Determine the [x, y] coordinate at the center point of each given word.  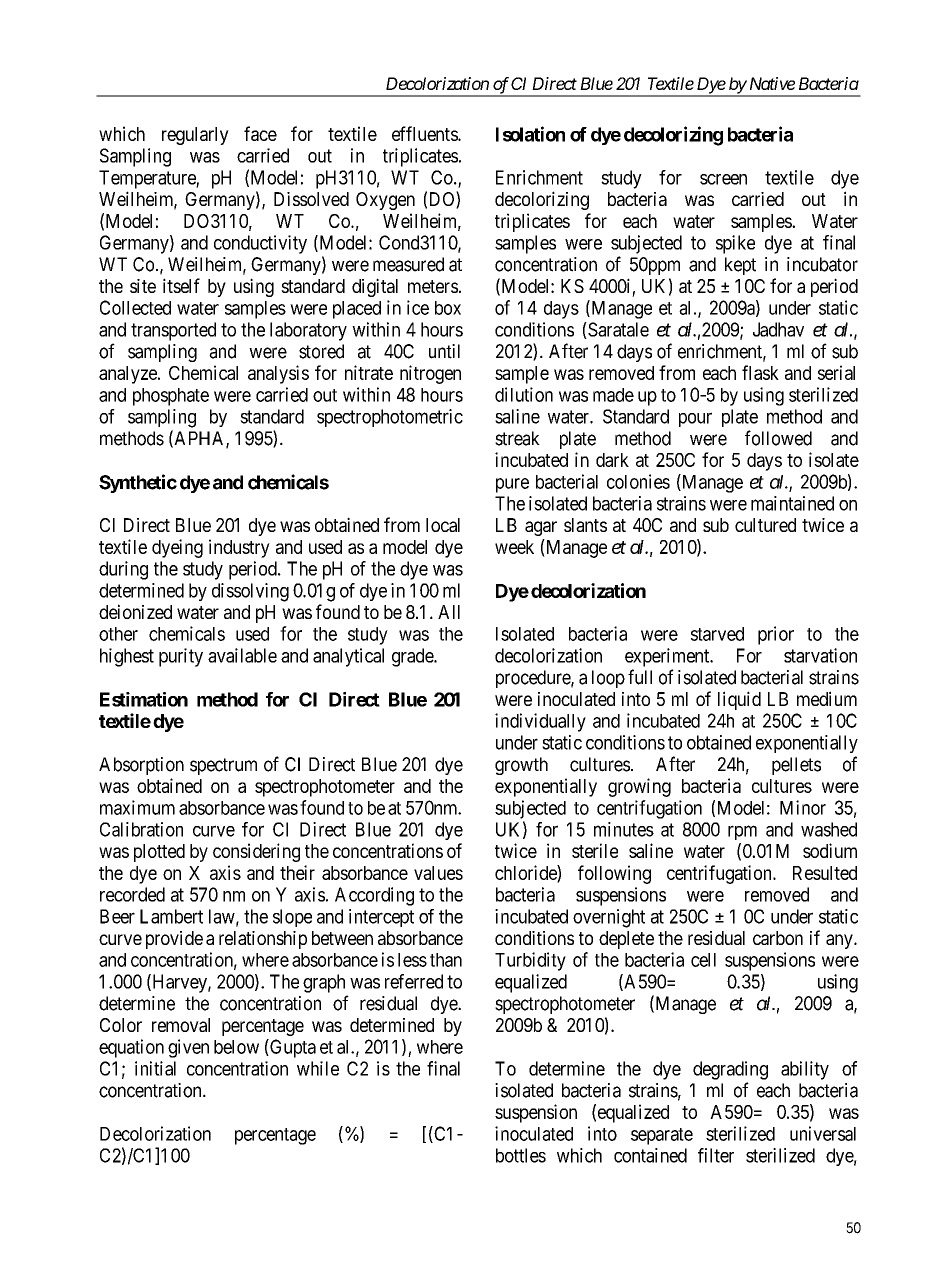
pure [512, 485]
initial [155, 1068]
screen [723, 179]
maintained [792, 503]
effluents [425, 133]
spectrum [223, 766]
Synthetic [138, 483]
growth [521, 766]
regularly [195, 136]
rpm [742, 832]
